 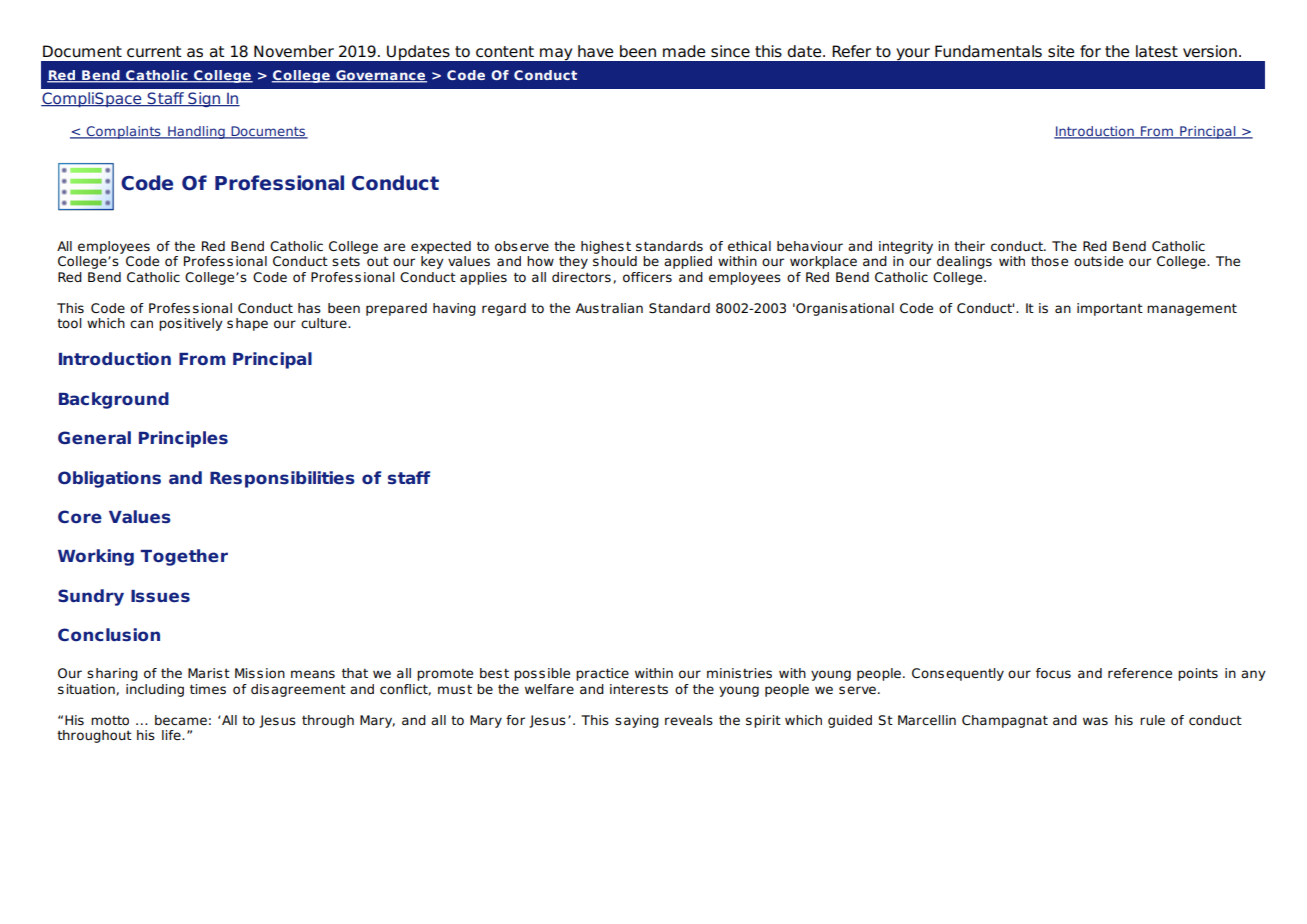 I want to click on Together, so click(x=184, y=557).
